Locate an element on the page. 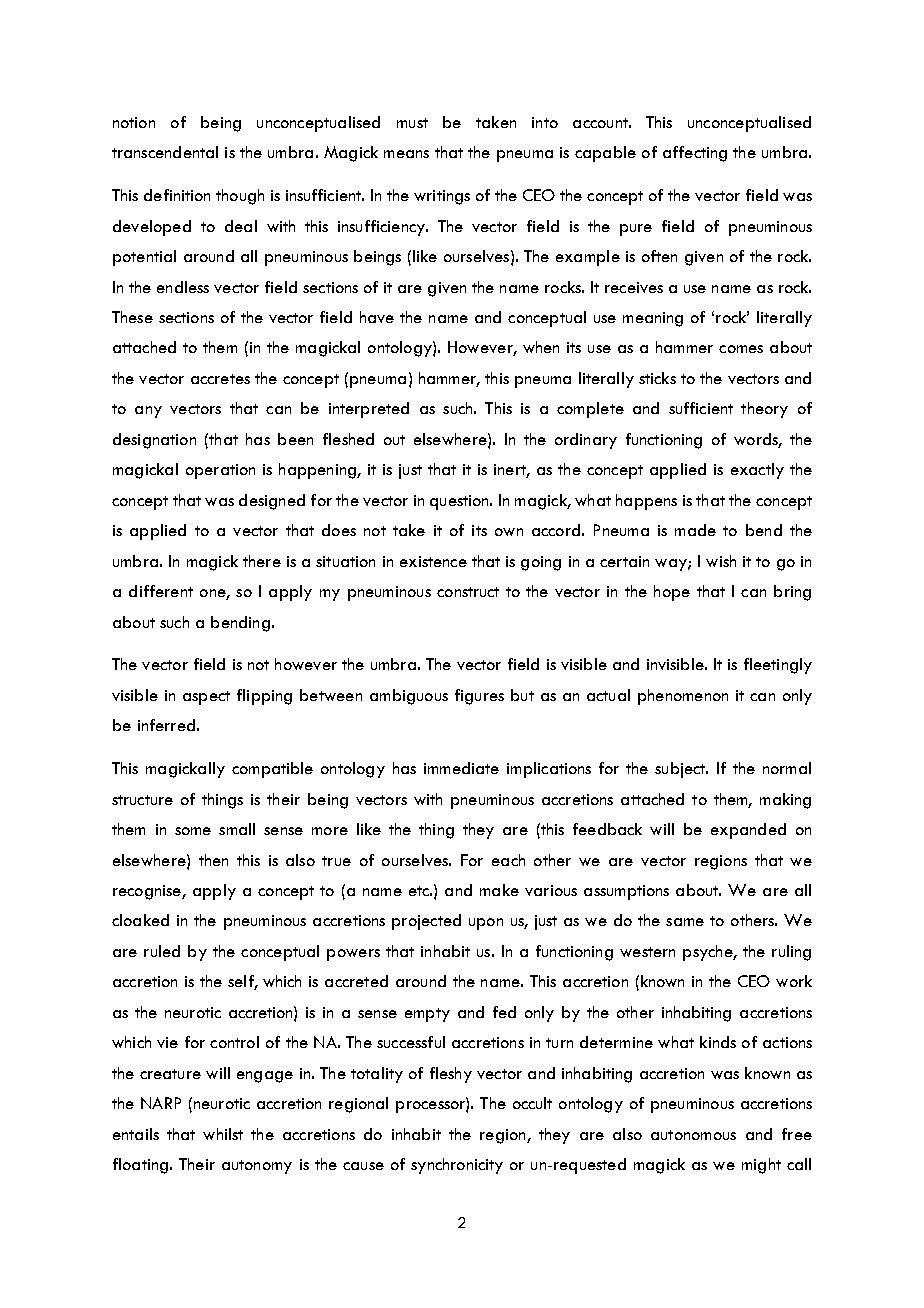 This page has height=1308, width=924. means is located at coordinates (406, 154).
